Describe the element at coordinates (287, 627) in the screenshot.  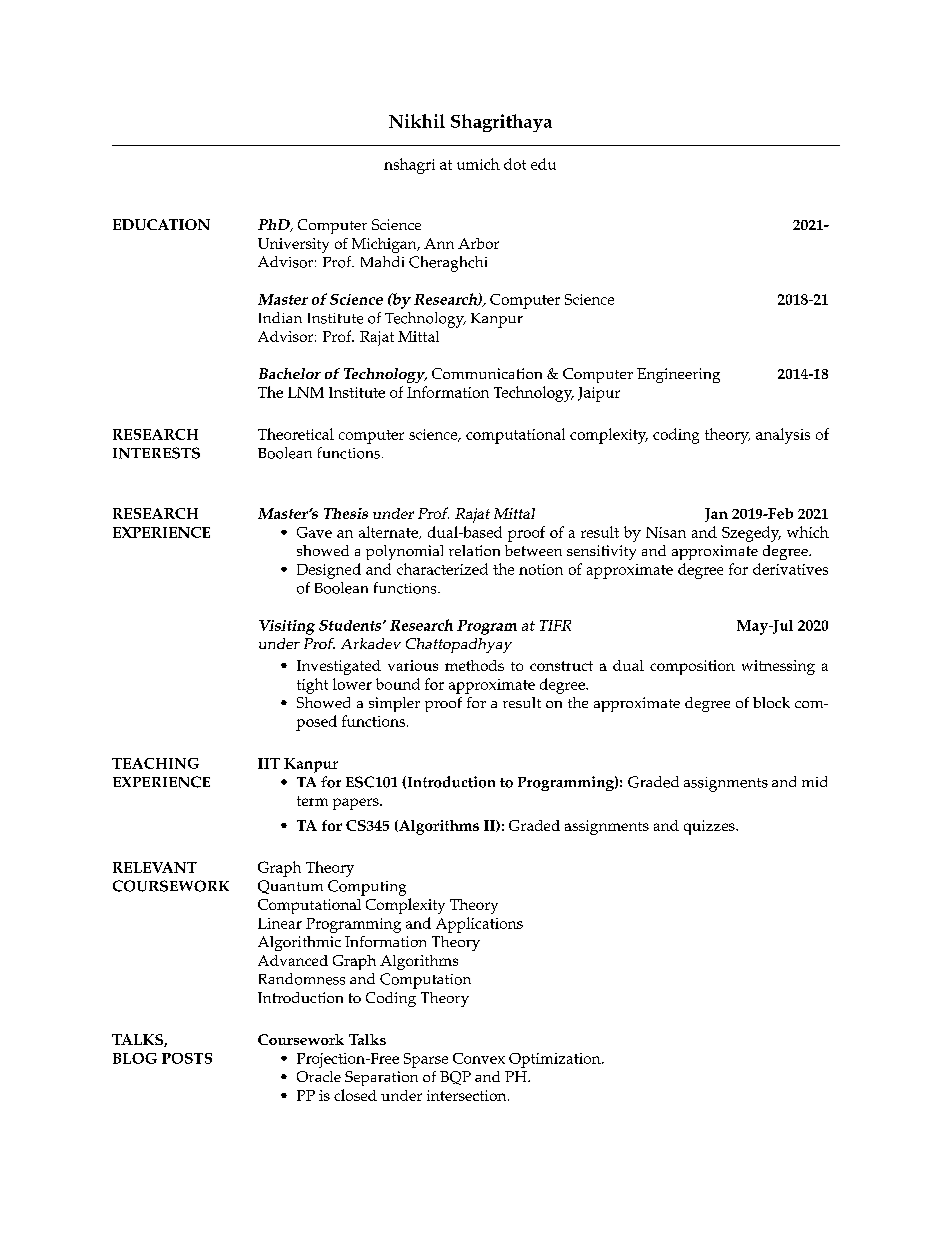
I see `Visiting` at that location.
